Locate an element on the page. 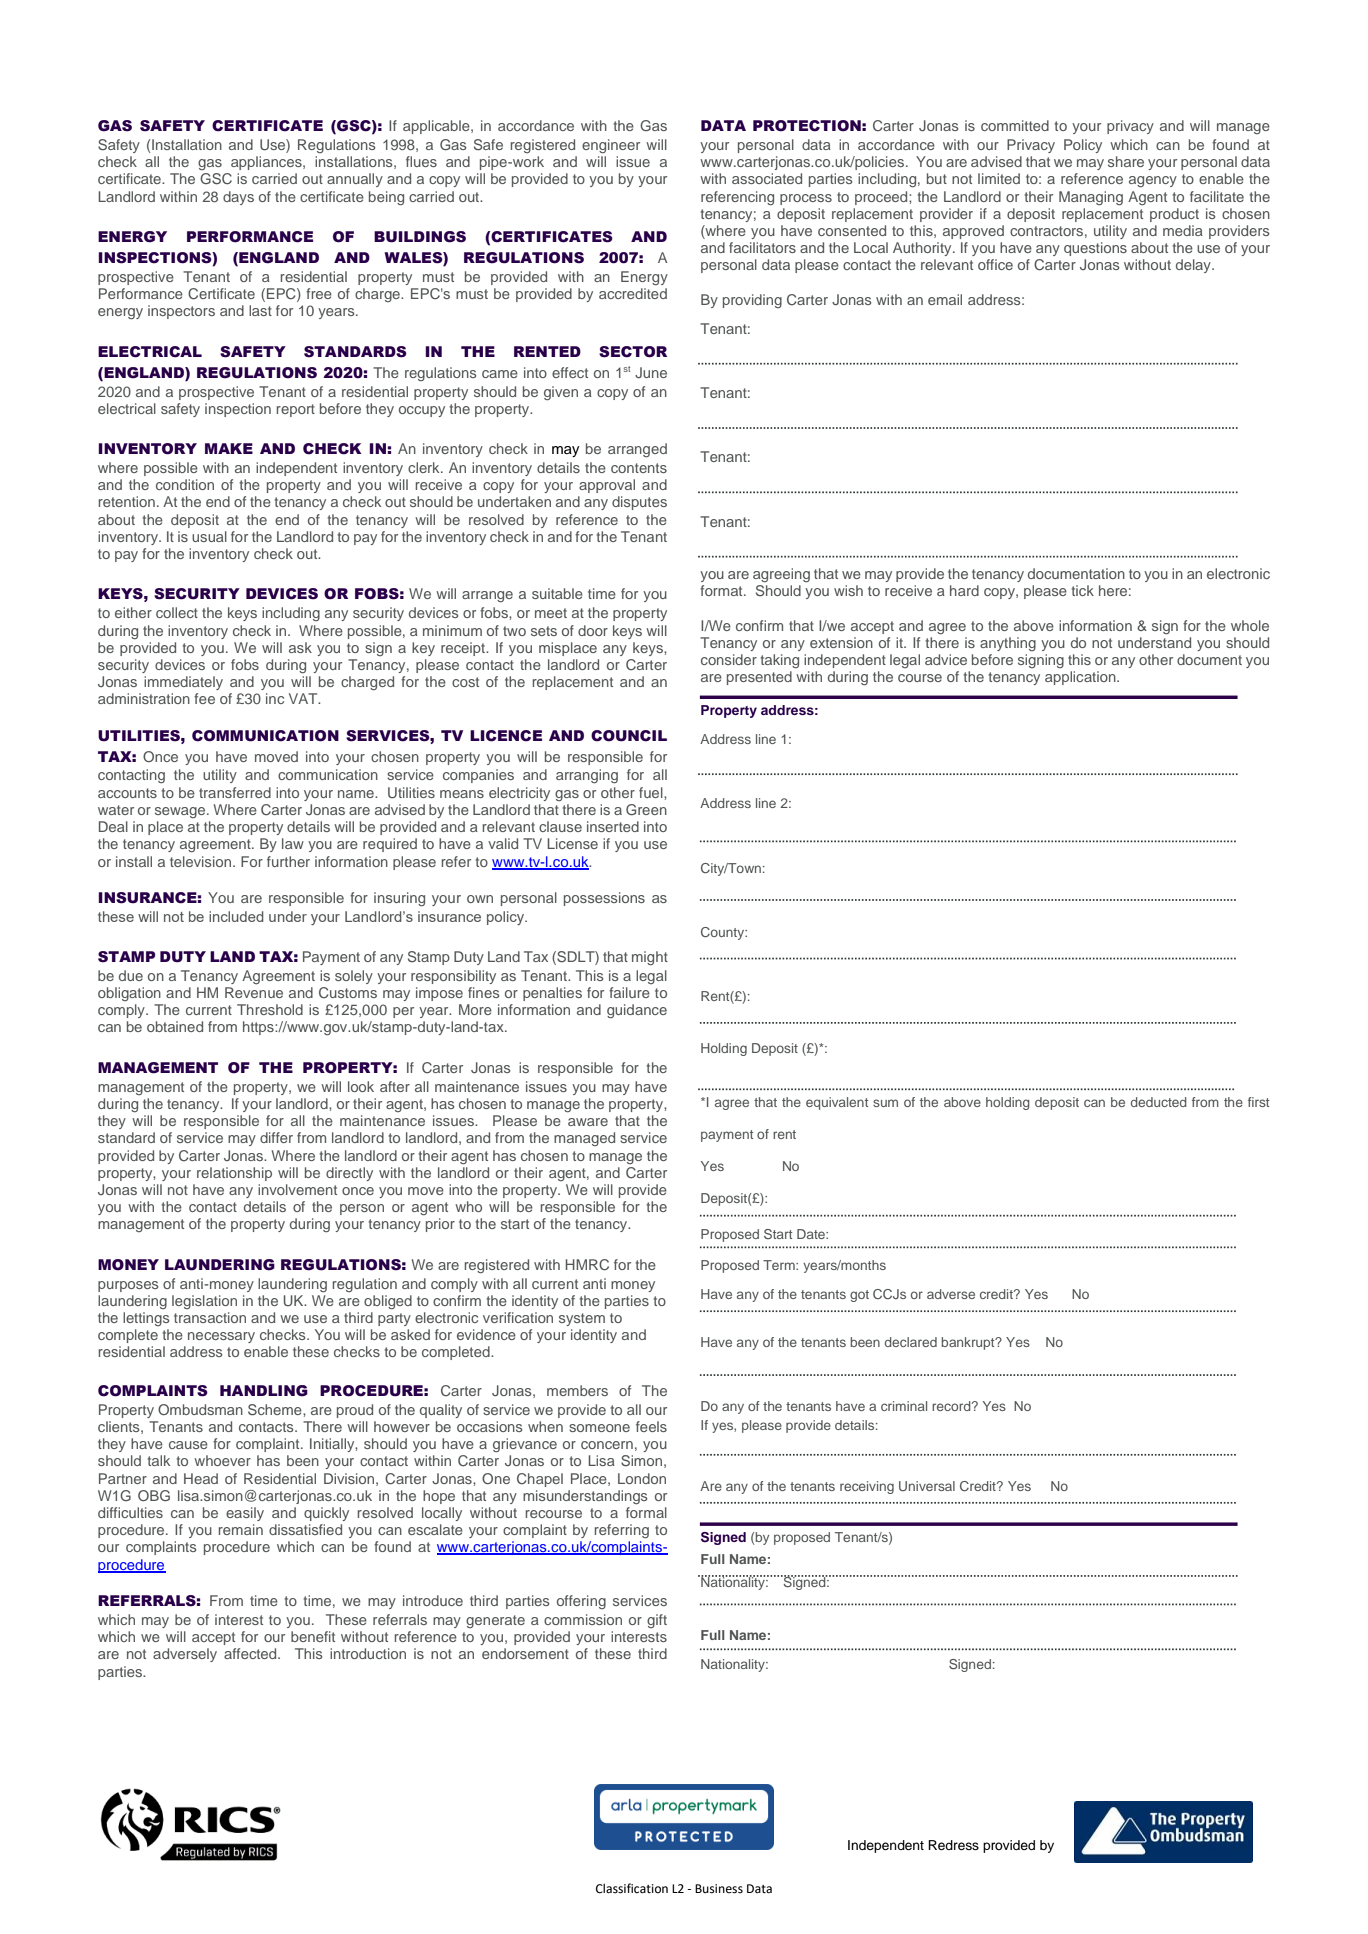  COUNCIL is located at coordinates (629, 736).
